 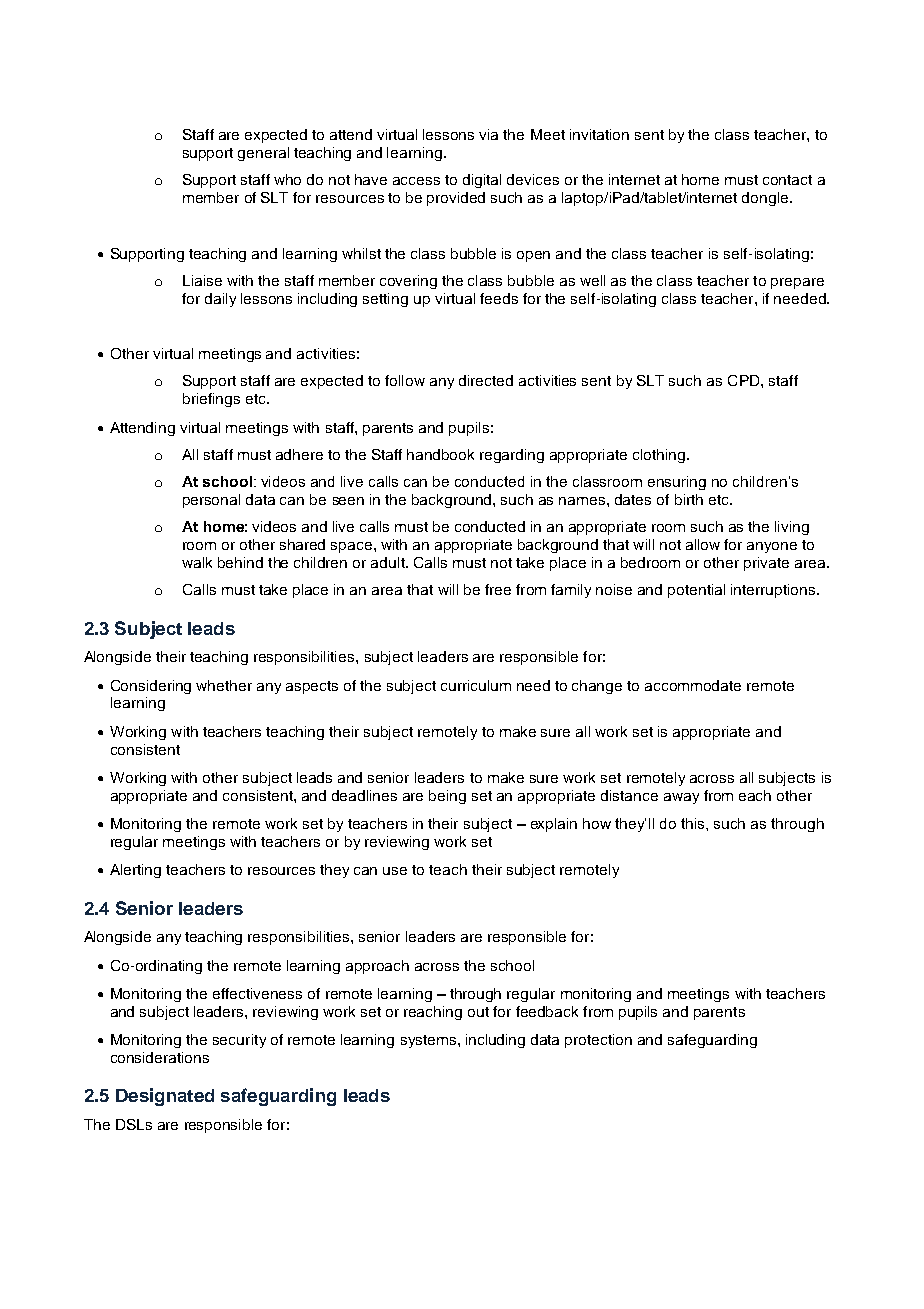 What do you see at coordinates (239, 1041) in the page?
I see `security` at bounding box center [239, 1041].
